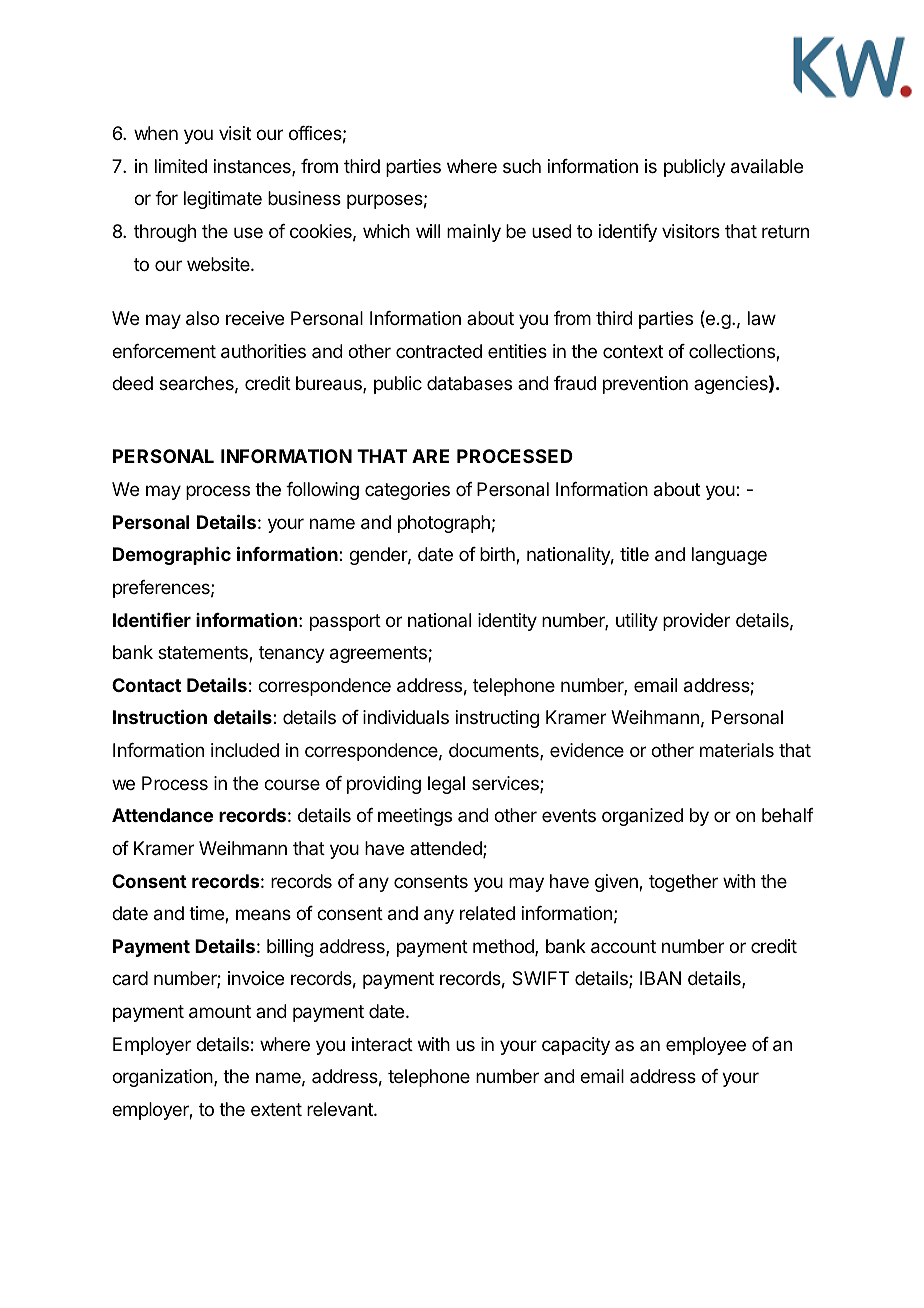 The image size is (924, 1308). What do you see at coordinates (163, 1078) in the screenshot?
I see `organization` at bounding box center [163, 1078].
